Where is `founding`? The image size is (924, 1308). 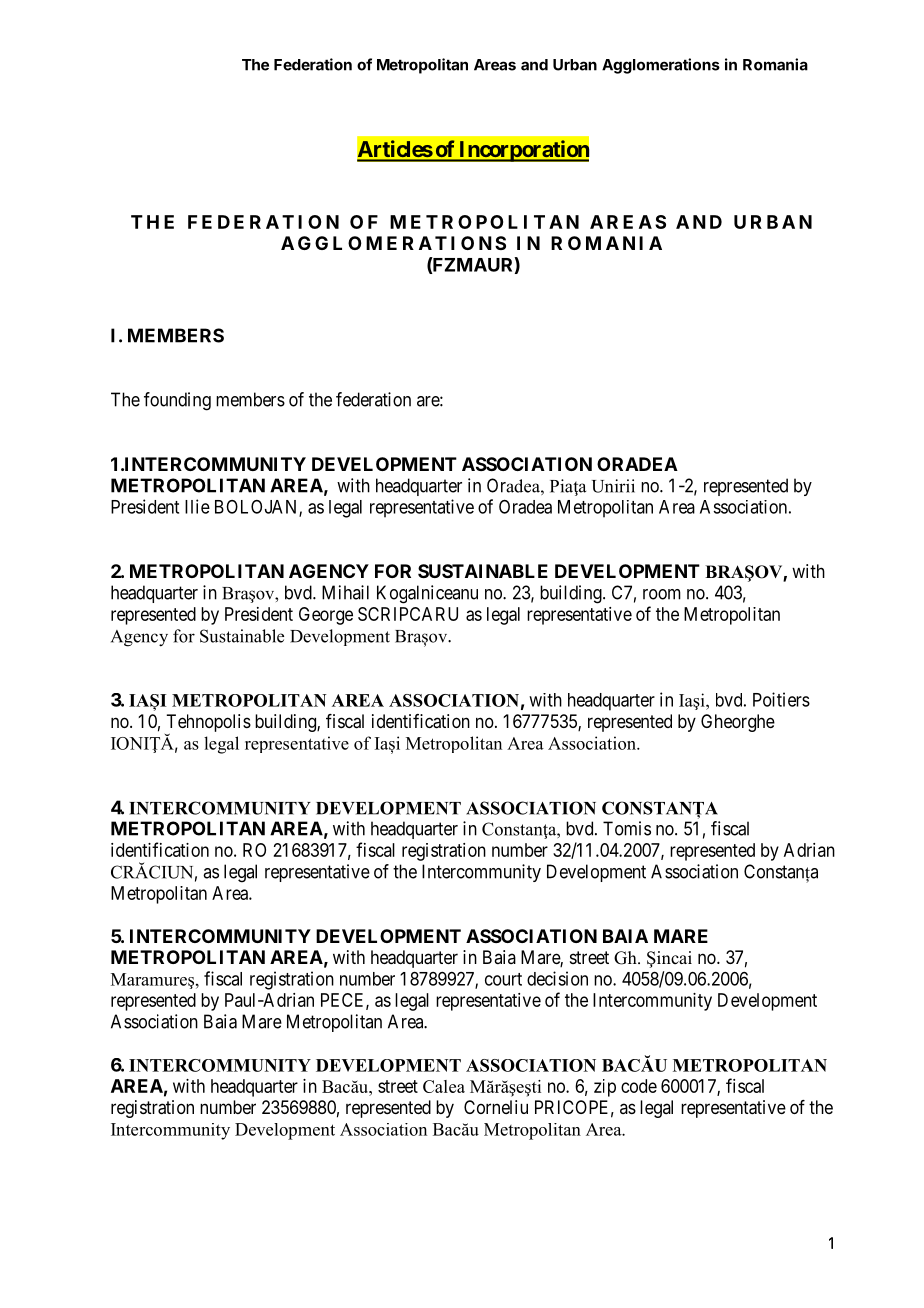 founding is located at coordinates (177, 401).
